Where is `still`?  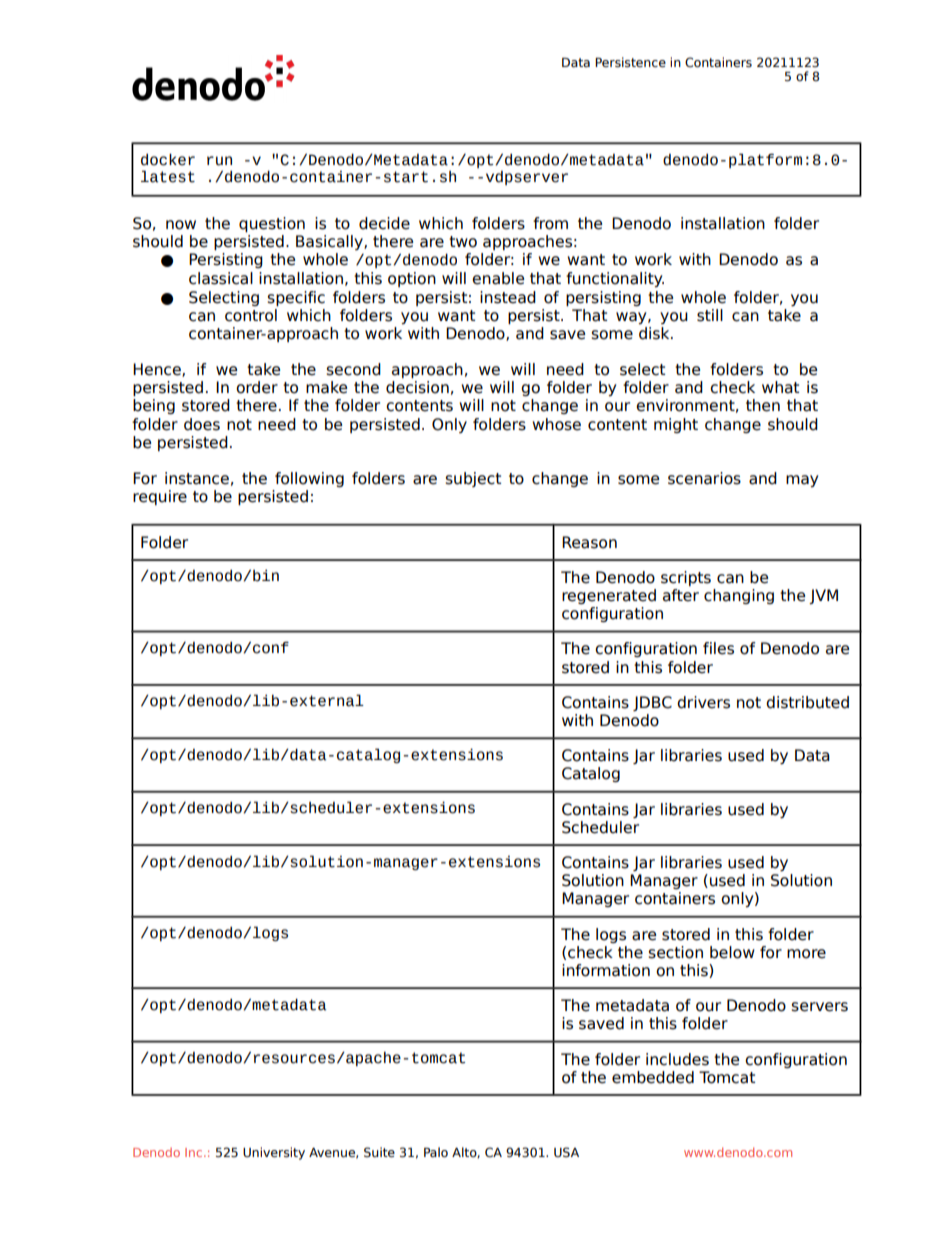
still is located at coordinates (710, 315).
